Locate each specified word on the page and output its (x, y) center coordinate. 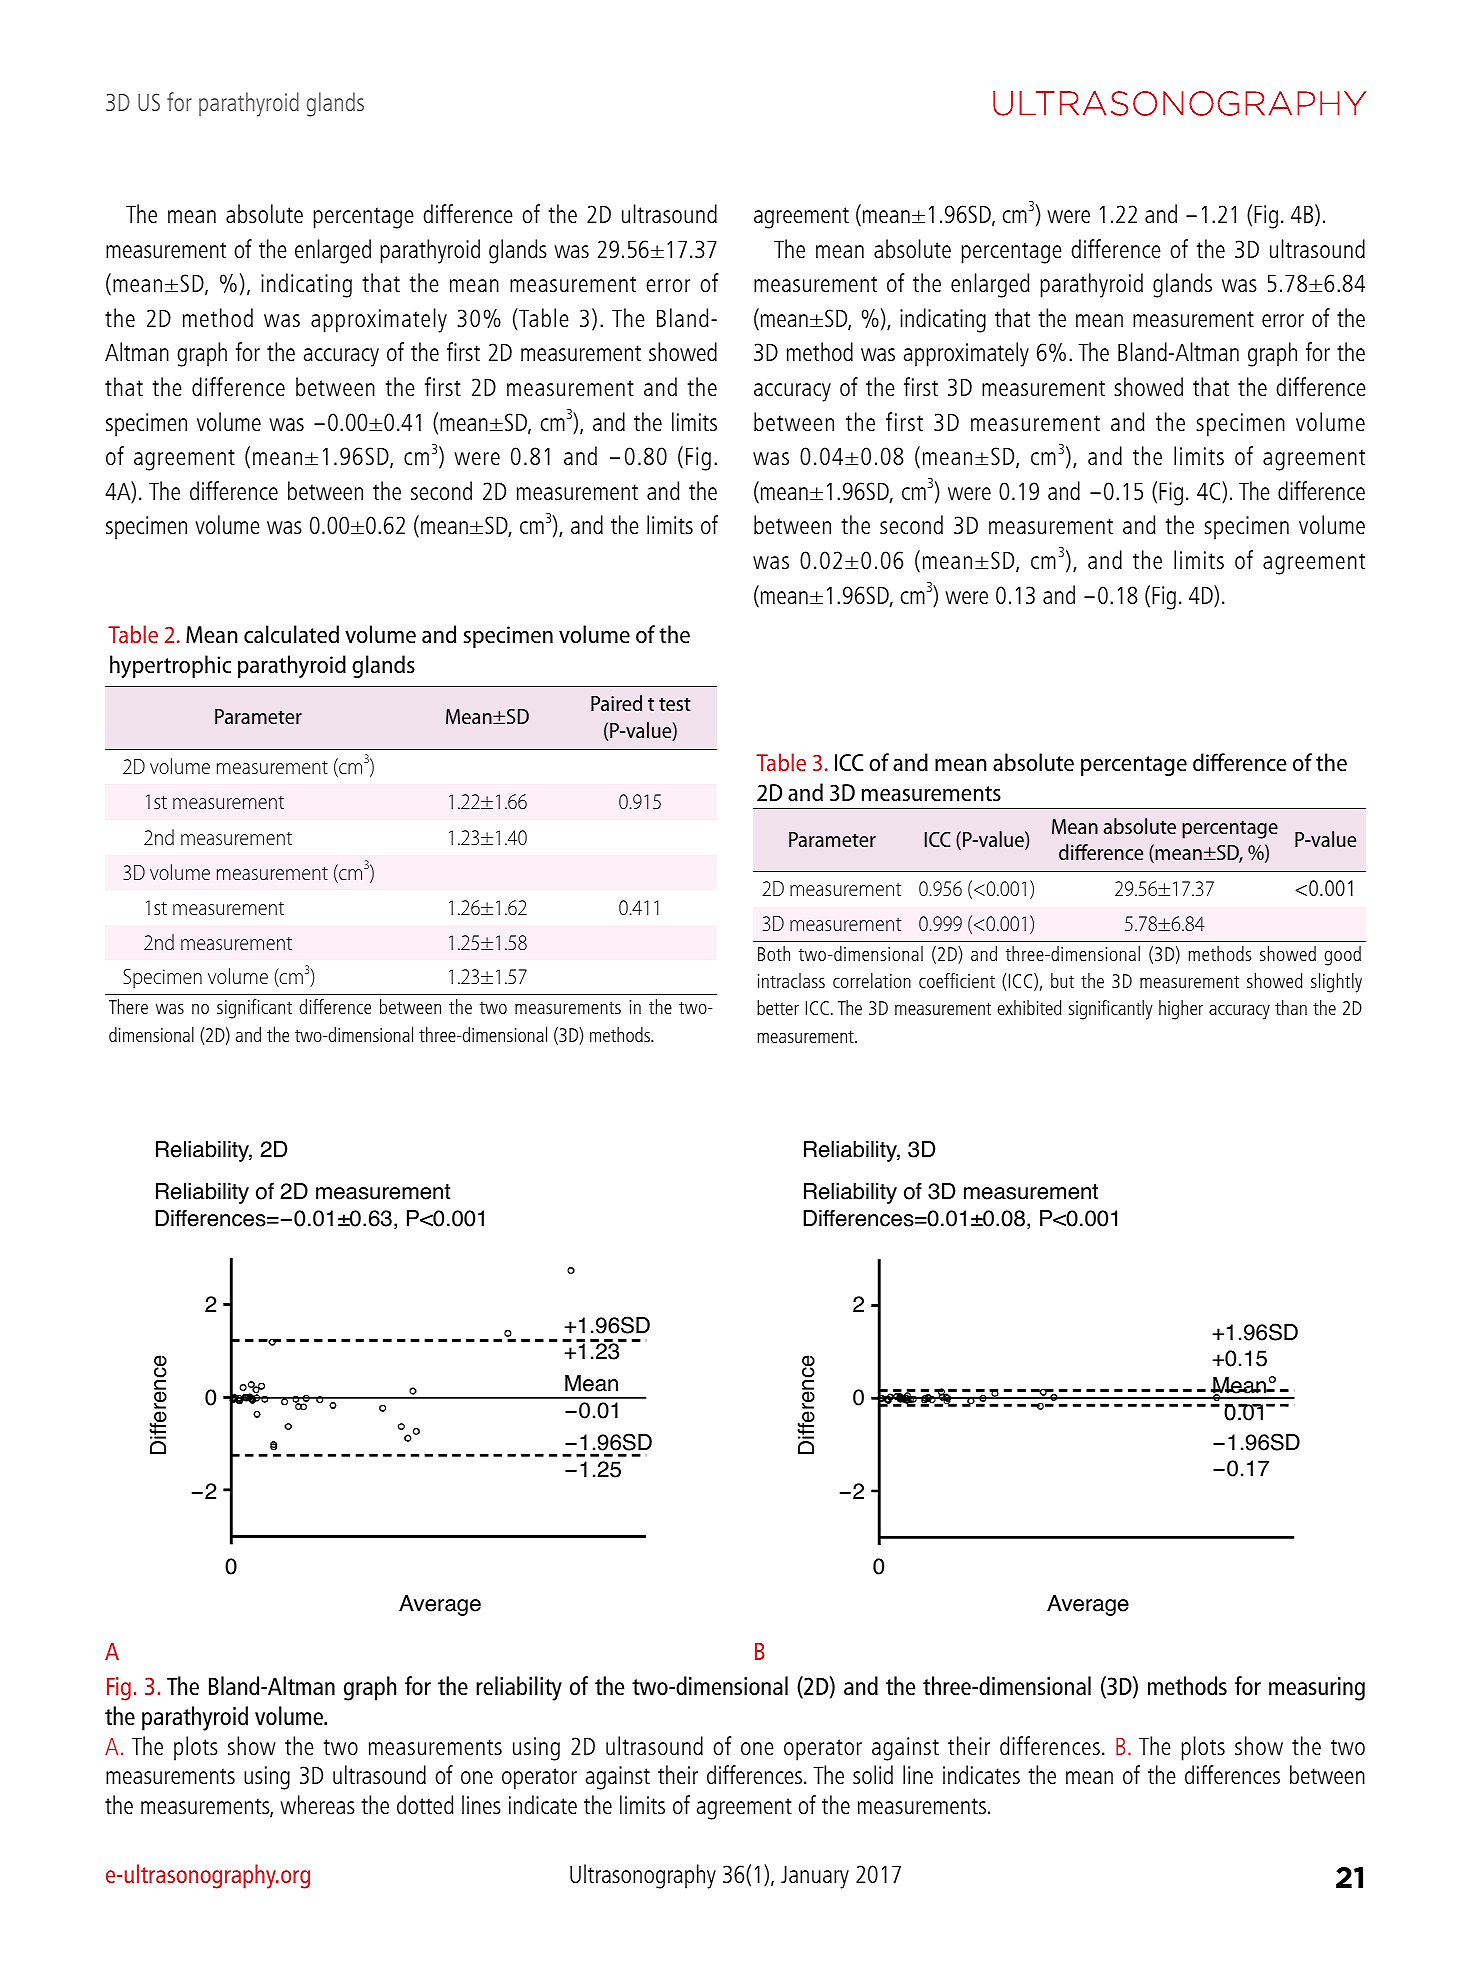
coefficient (957, 980)
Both (774, 953)
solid (873, 1774)
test (675, 704)
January (815, 1877)
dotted (425, 1804)
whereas (317, 1804)
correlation (872, 980)
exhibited (1030, 1007)
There (128, 1006)
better (778, 1007)
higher (1181, 1010)
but (1062, 980)
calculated (291, 634)
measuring (1317, 1689)
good (1343, 956)
